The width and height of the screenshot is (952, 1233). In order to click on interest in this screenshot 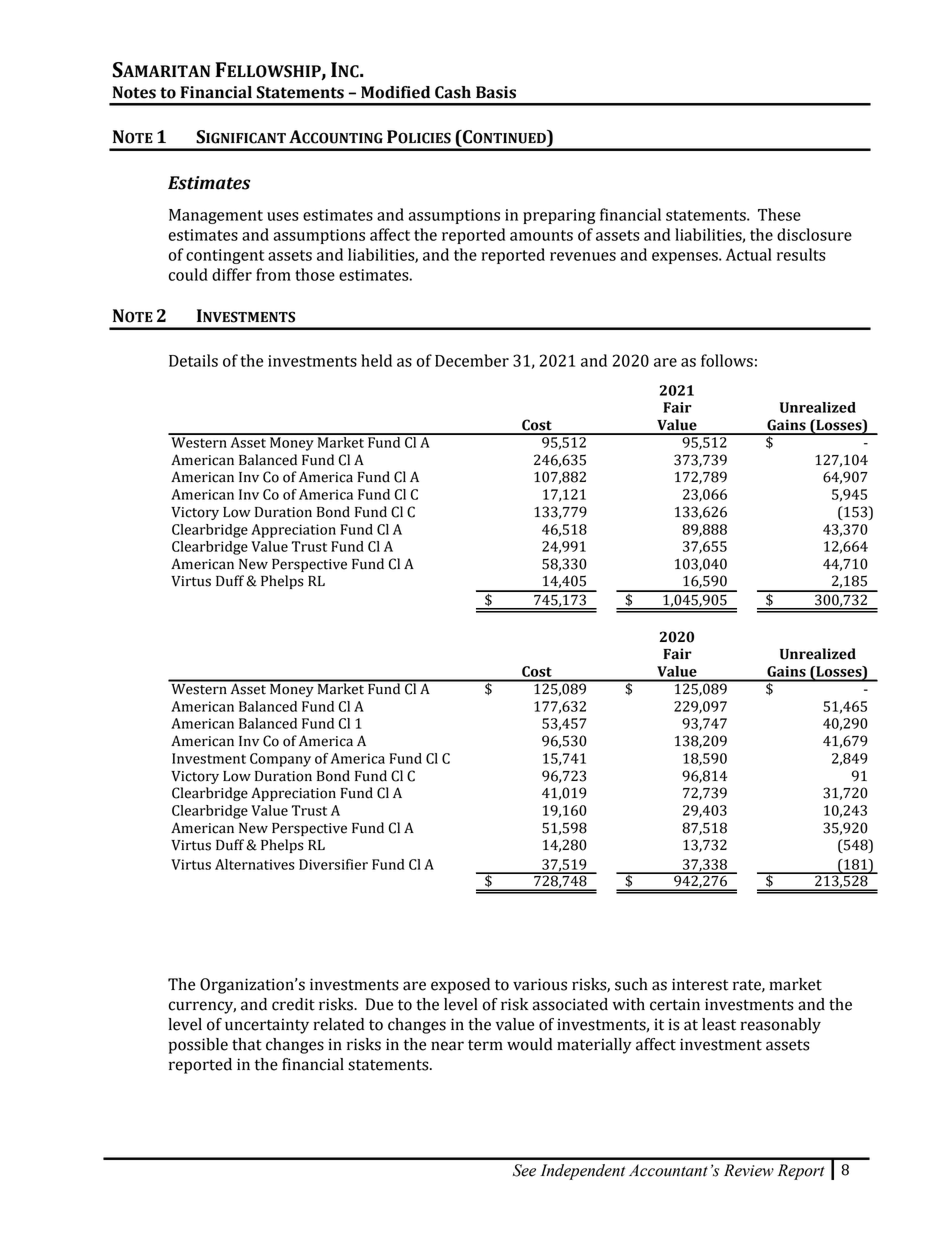, I will do `click(700, 984)`.
